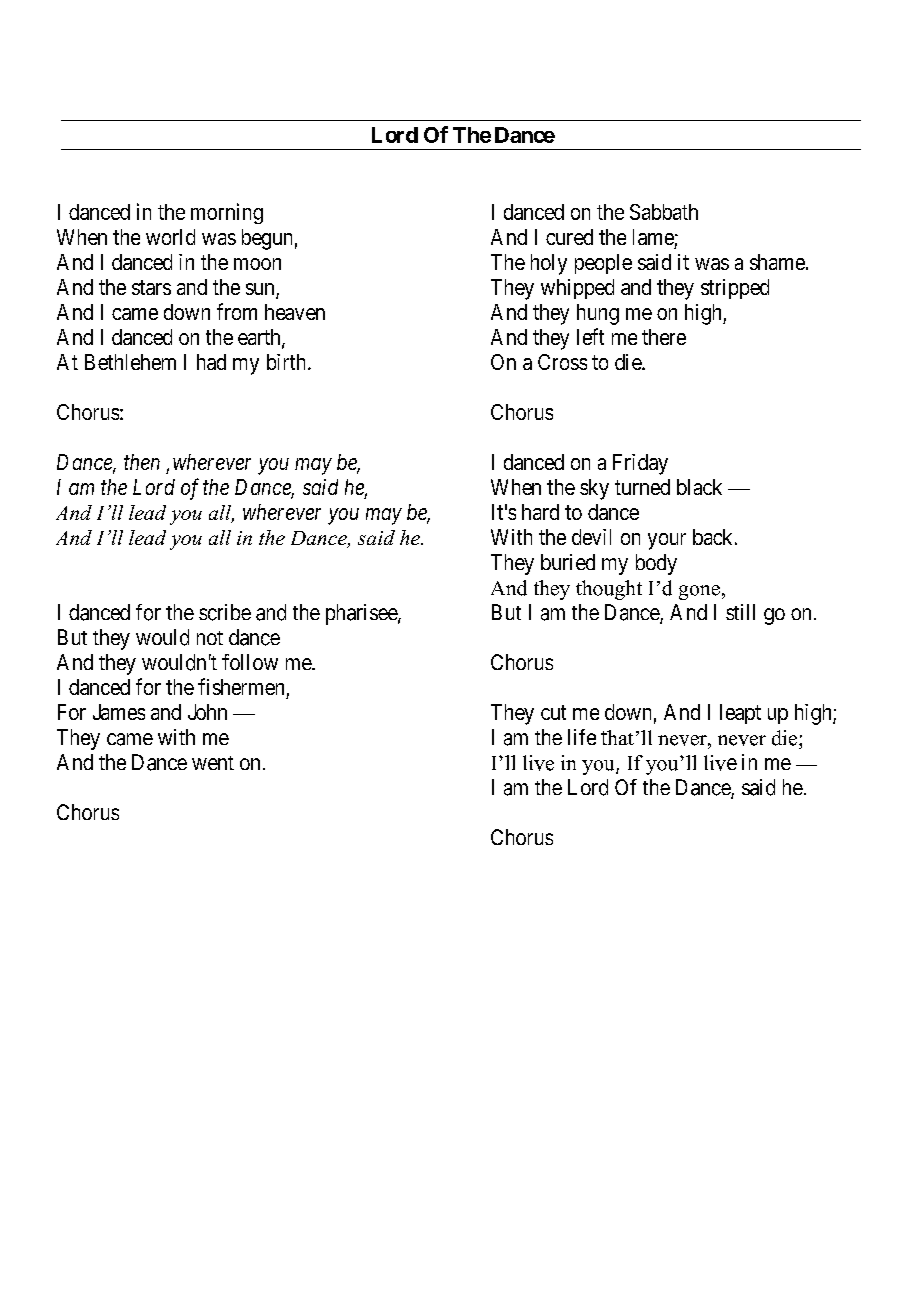  What do you see at coordinates (142, 462) in the screenshot?
I see `then` at bounding box center [142, 462].
